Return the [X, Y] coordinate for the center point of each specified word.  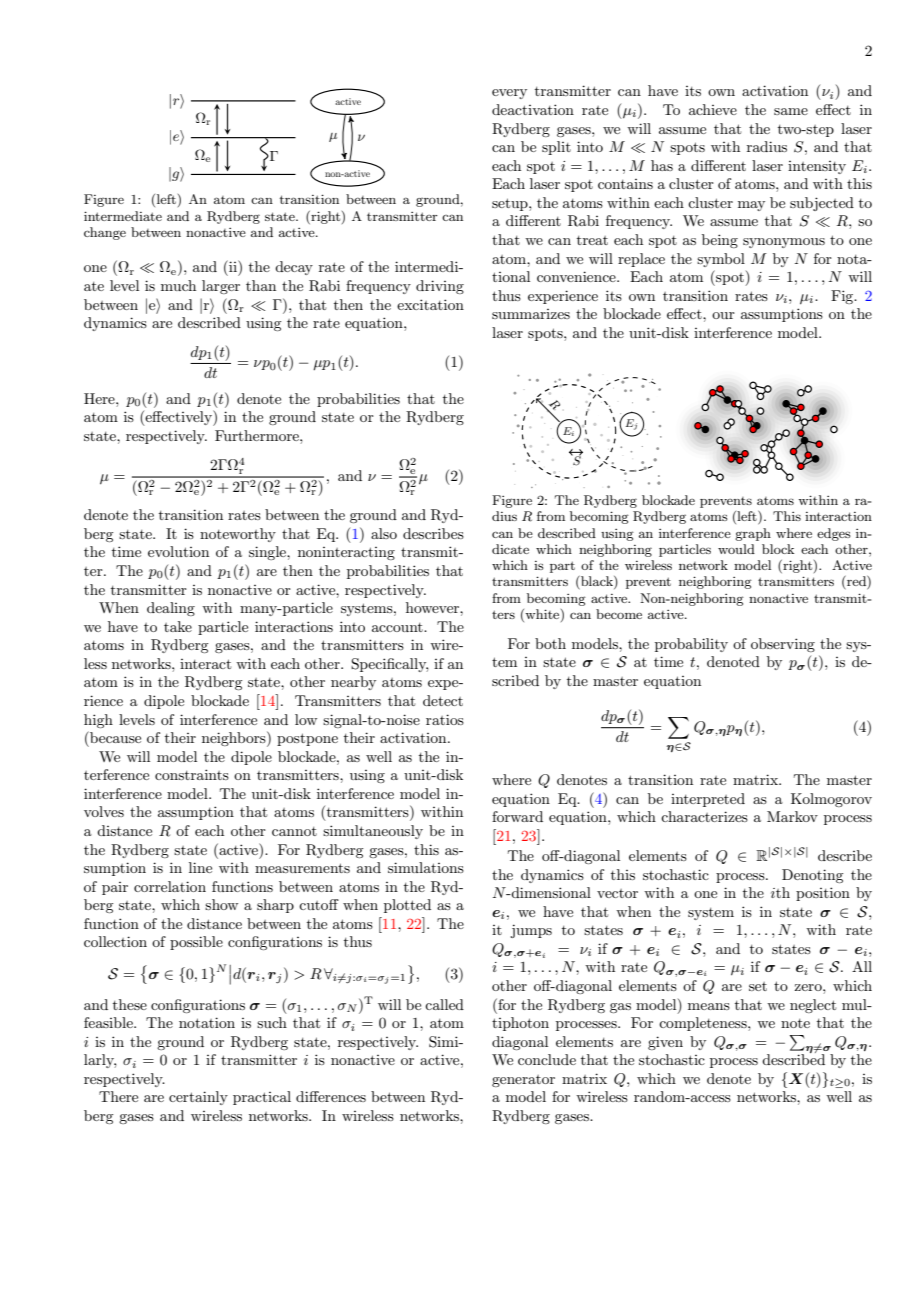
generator [523, 1081]
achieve [713, 109]
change [105, 233]
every [509, 94]
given [665, 1043]
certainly [198, 1098]
